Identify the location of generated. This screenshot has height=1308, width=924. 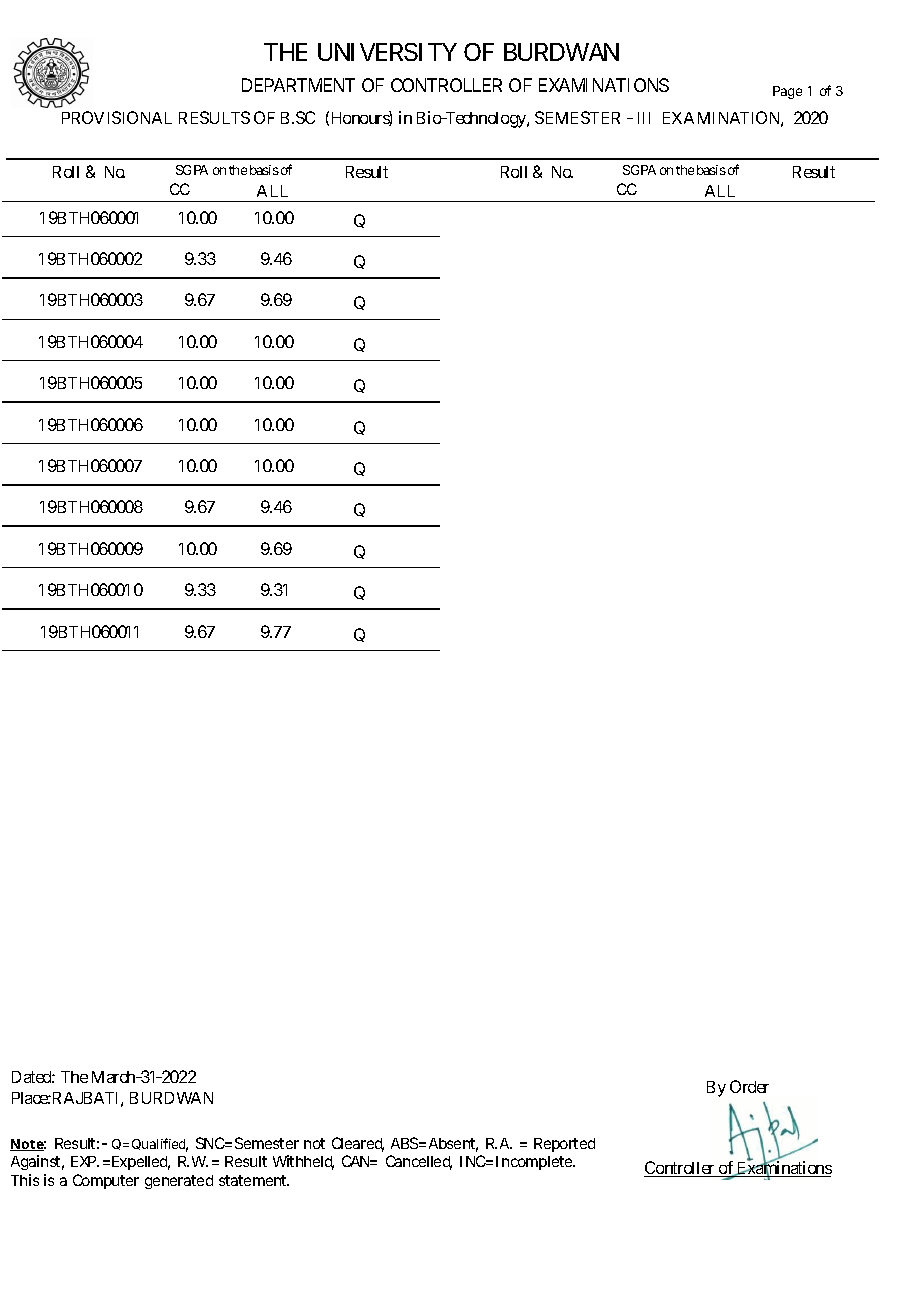
(179, 1182).
